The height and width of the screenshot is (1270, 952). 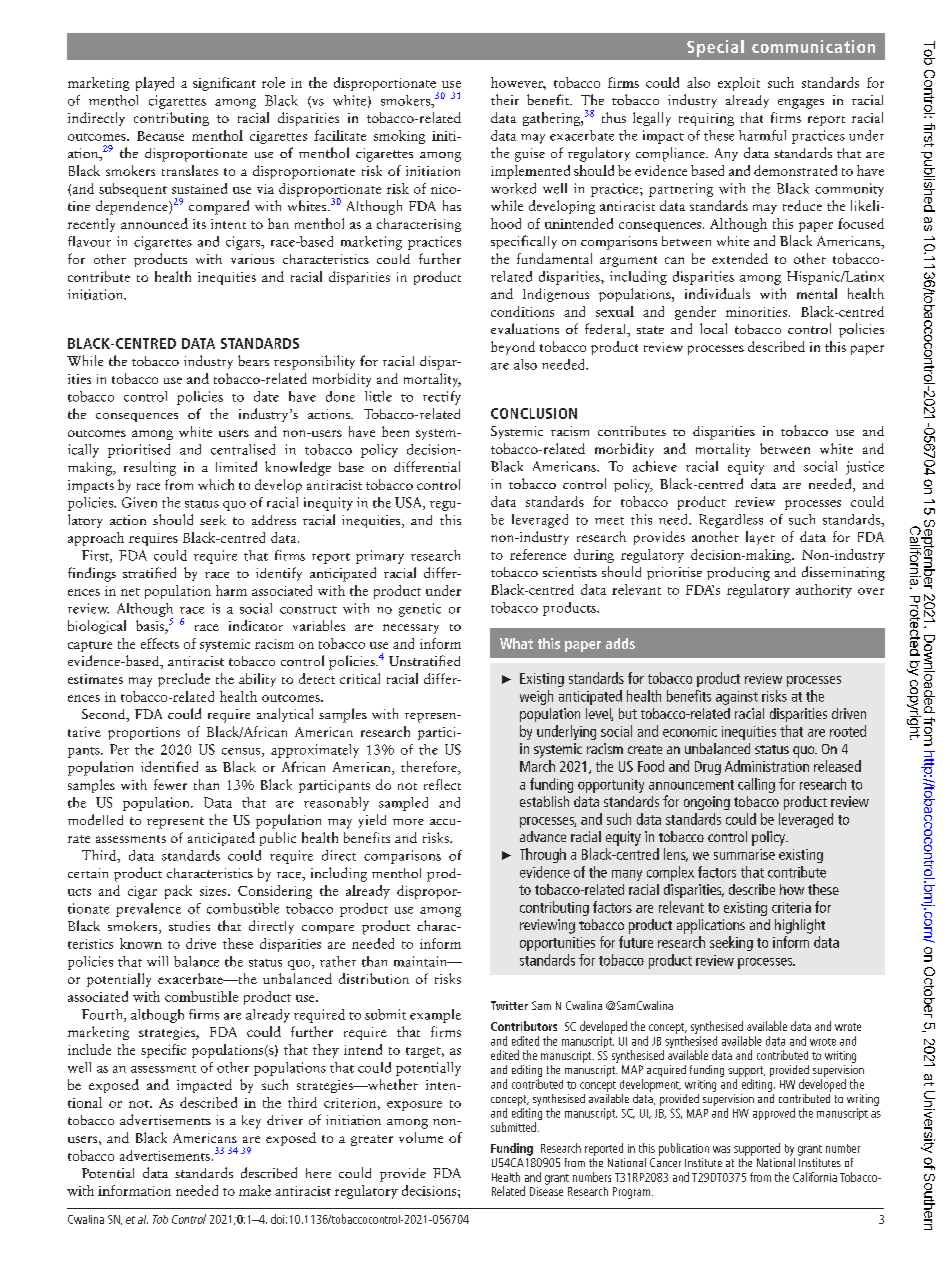 I want to click on beyond, so click(x=513, y=348).
